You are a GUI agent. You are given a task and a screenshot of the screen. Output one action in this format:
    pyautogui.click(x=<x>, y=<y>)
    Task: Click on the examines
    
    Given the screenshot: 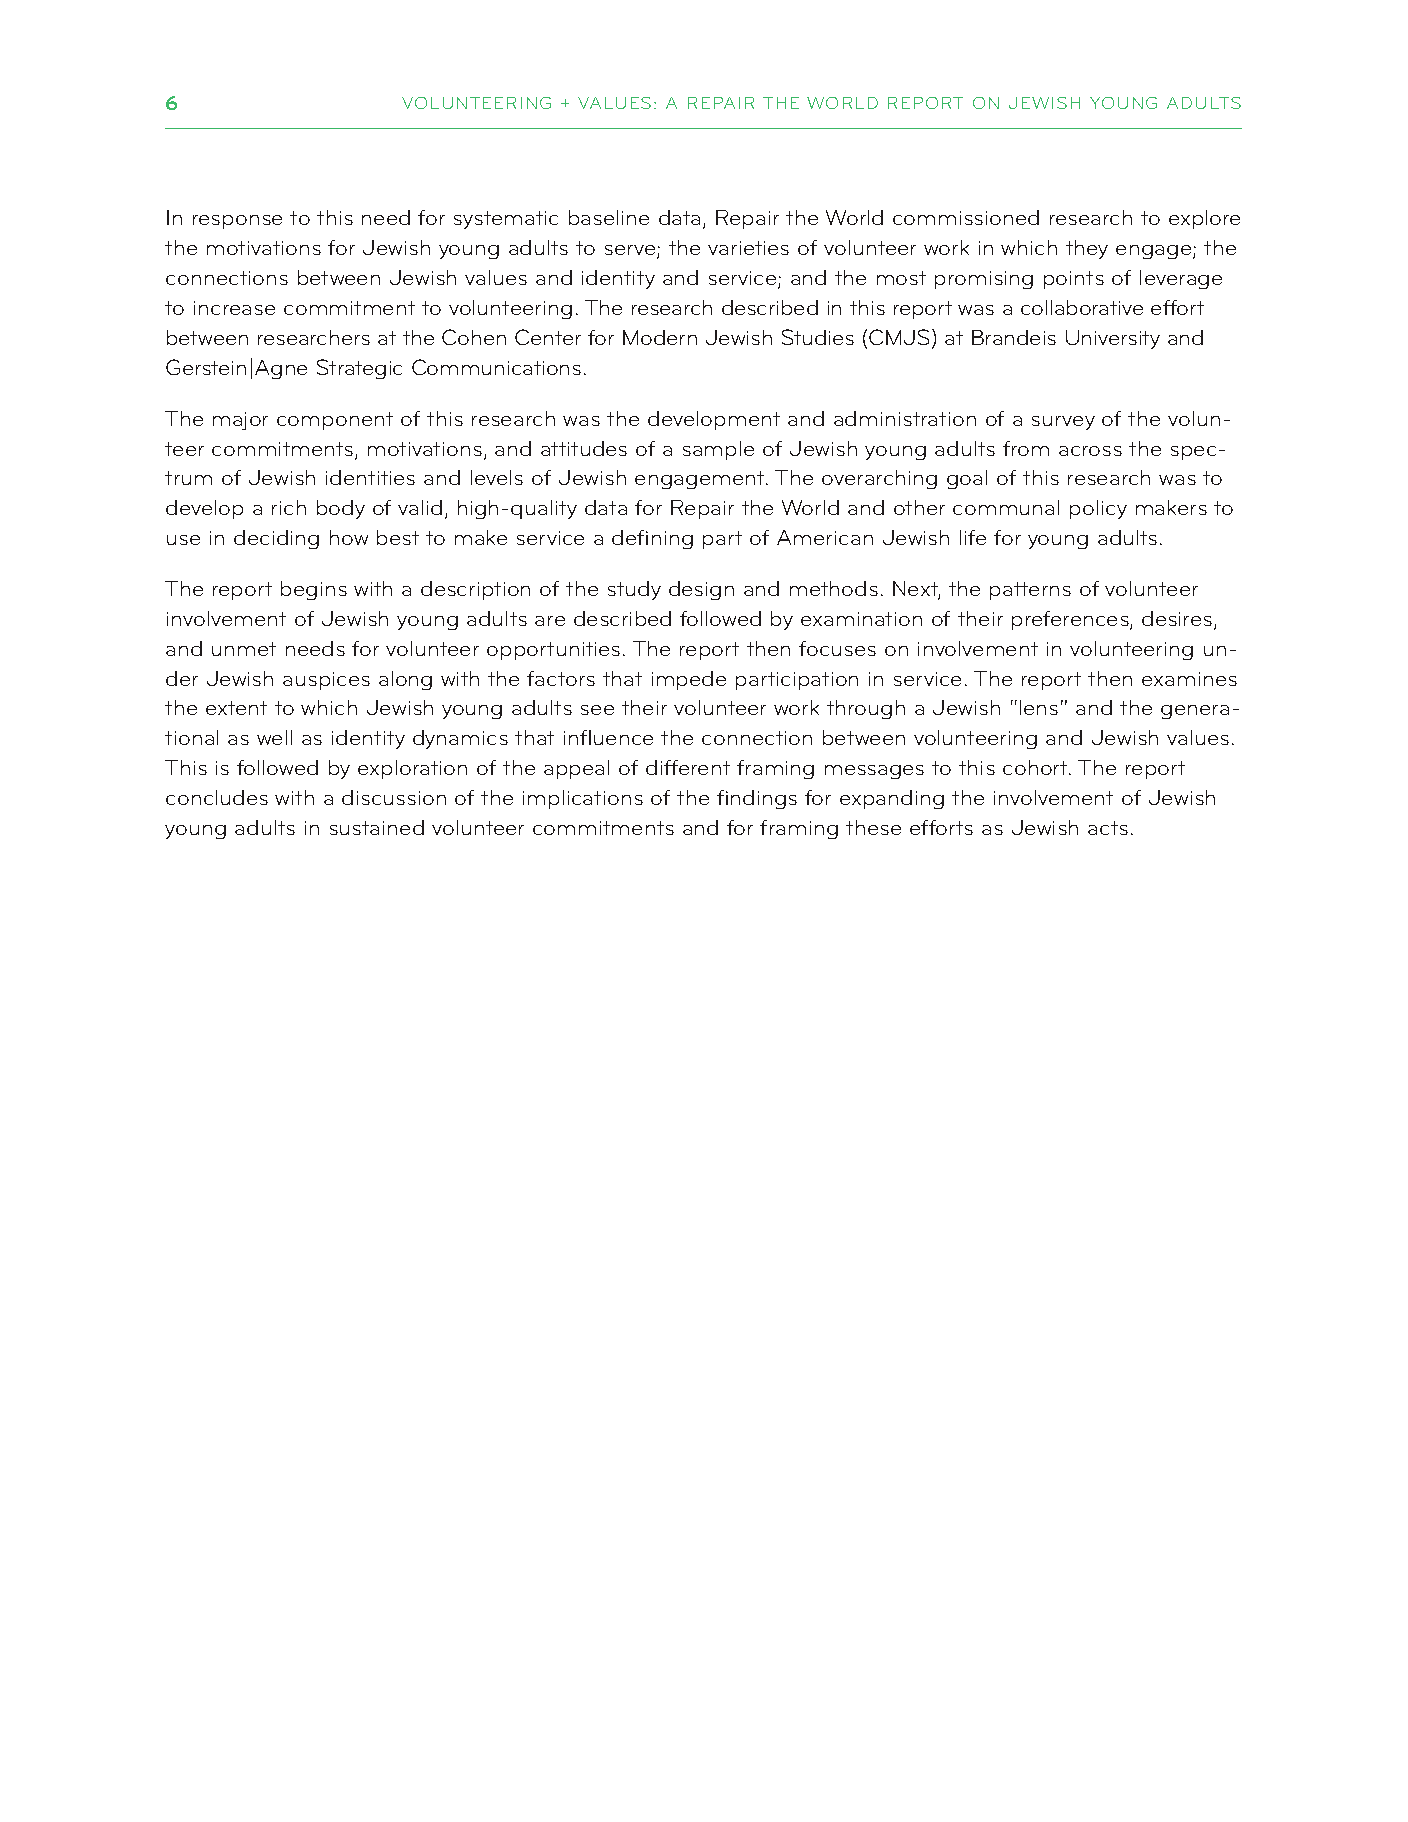 What is the action you would take?
    pyautogui.click(x=1189, y=679)
